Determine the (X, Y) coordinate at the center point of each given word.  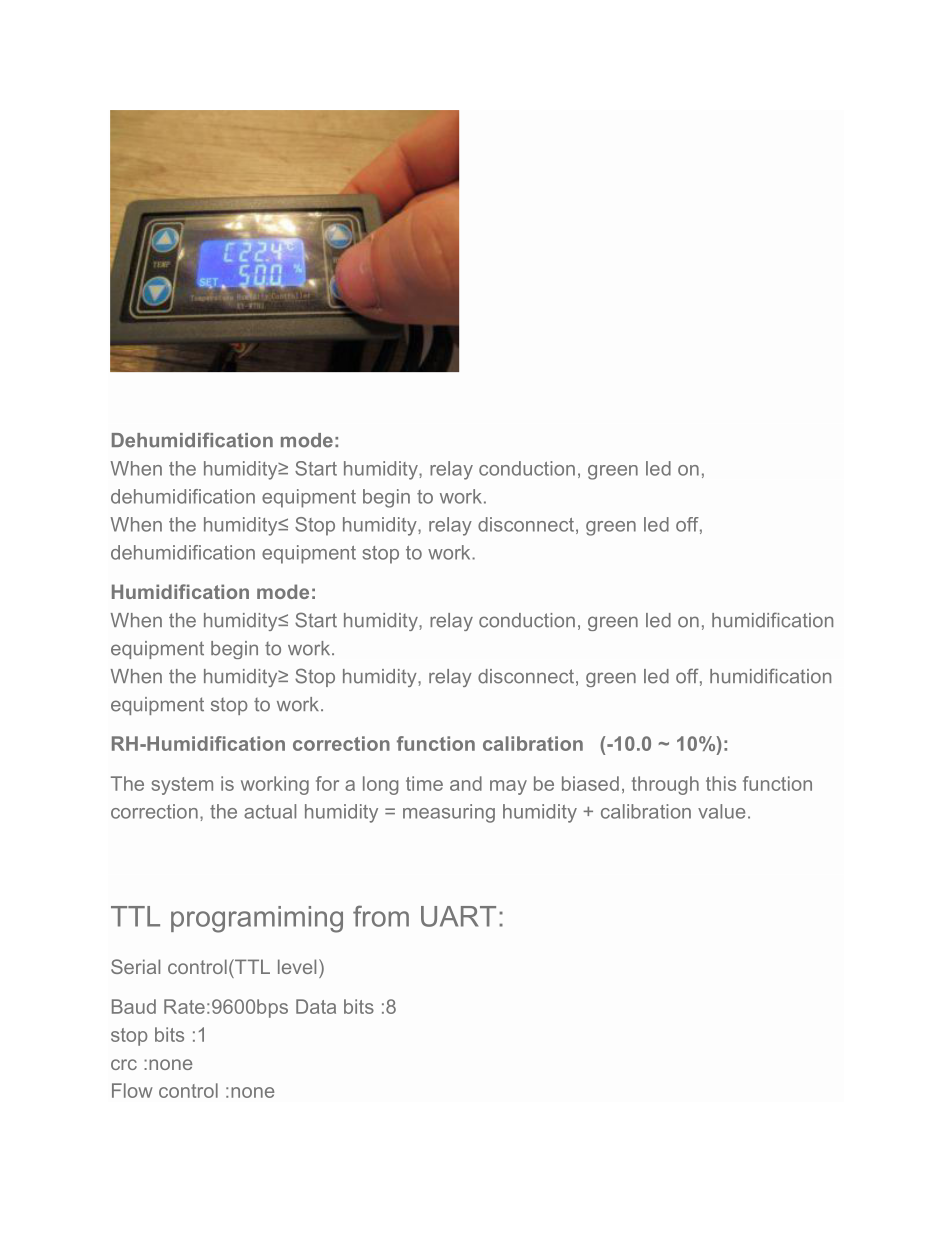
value (721, 811)
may (508, 787)
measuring (449, 813)
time (424, 783)
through (665, 785)
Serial (135, 966)
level (297, 966)
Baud (134, 1006)
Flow (132, 1090)
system (182, 786)
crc (124, 1064)
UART (458, 916)
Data (316, 1006)
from (381, 916)
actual (270, 811)
